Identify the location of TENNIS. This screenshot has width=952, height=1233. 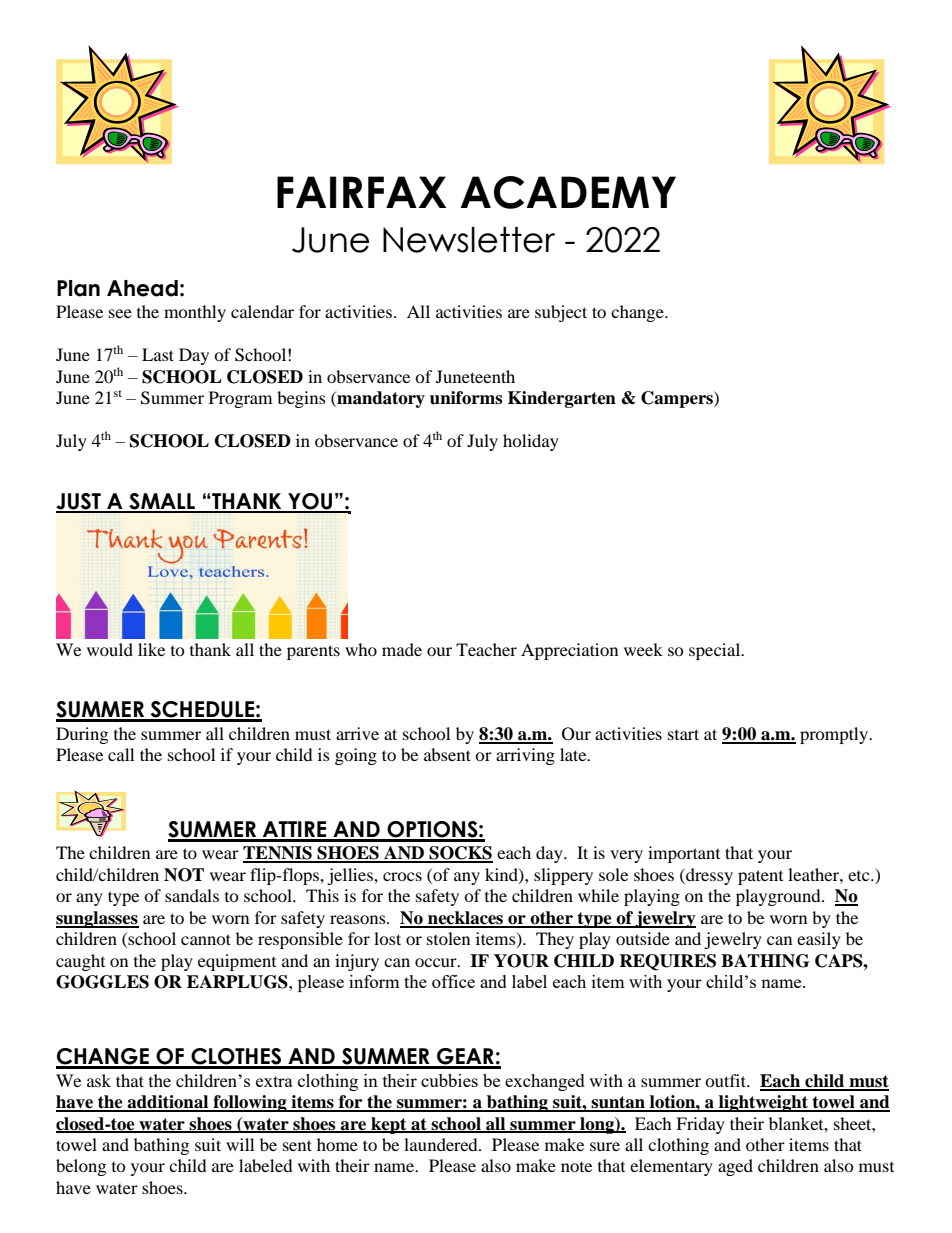
(278, 854).
